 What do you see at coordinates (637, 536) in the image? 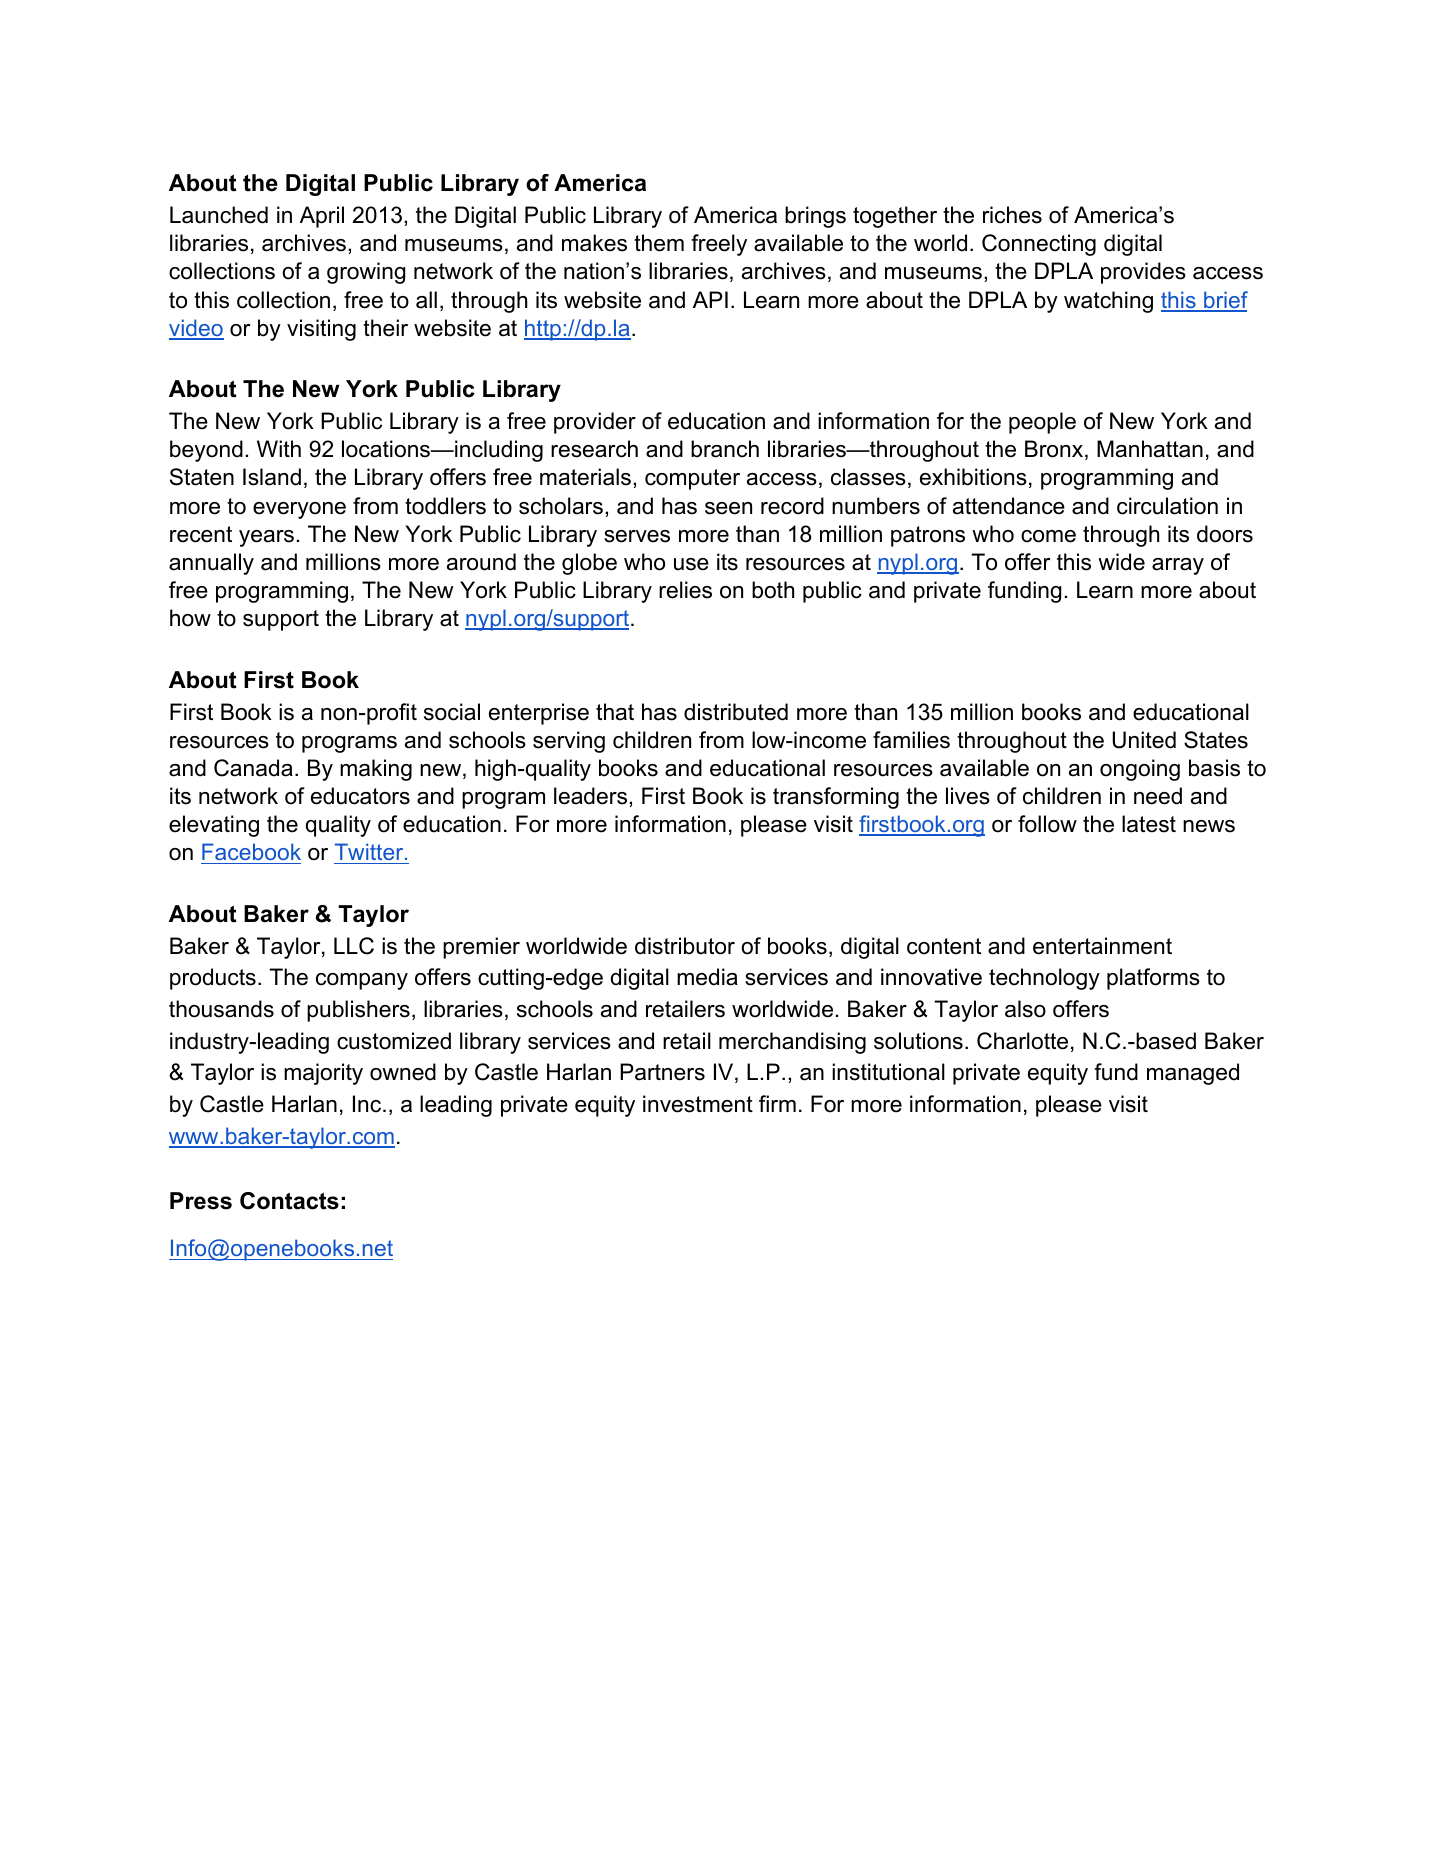
I see `serves` at bounding box center [637, 536].
